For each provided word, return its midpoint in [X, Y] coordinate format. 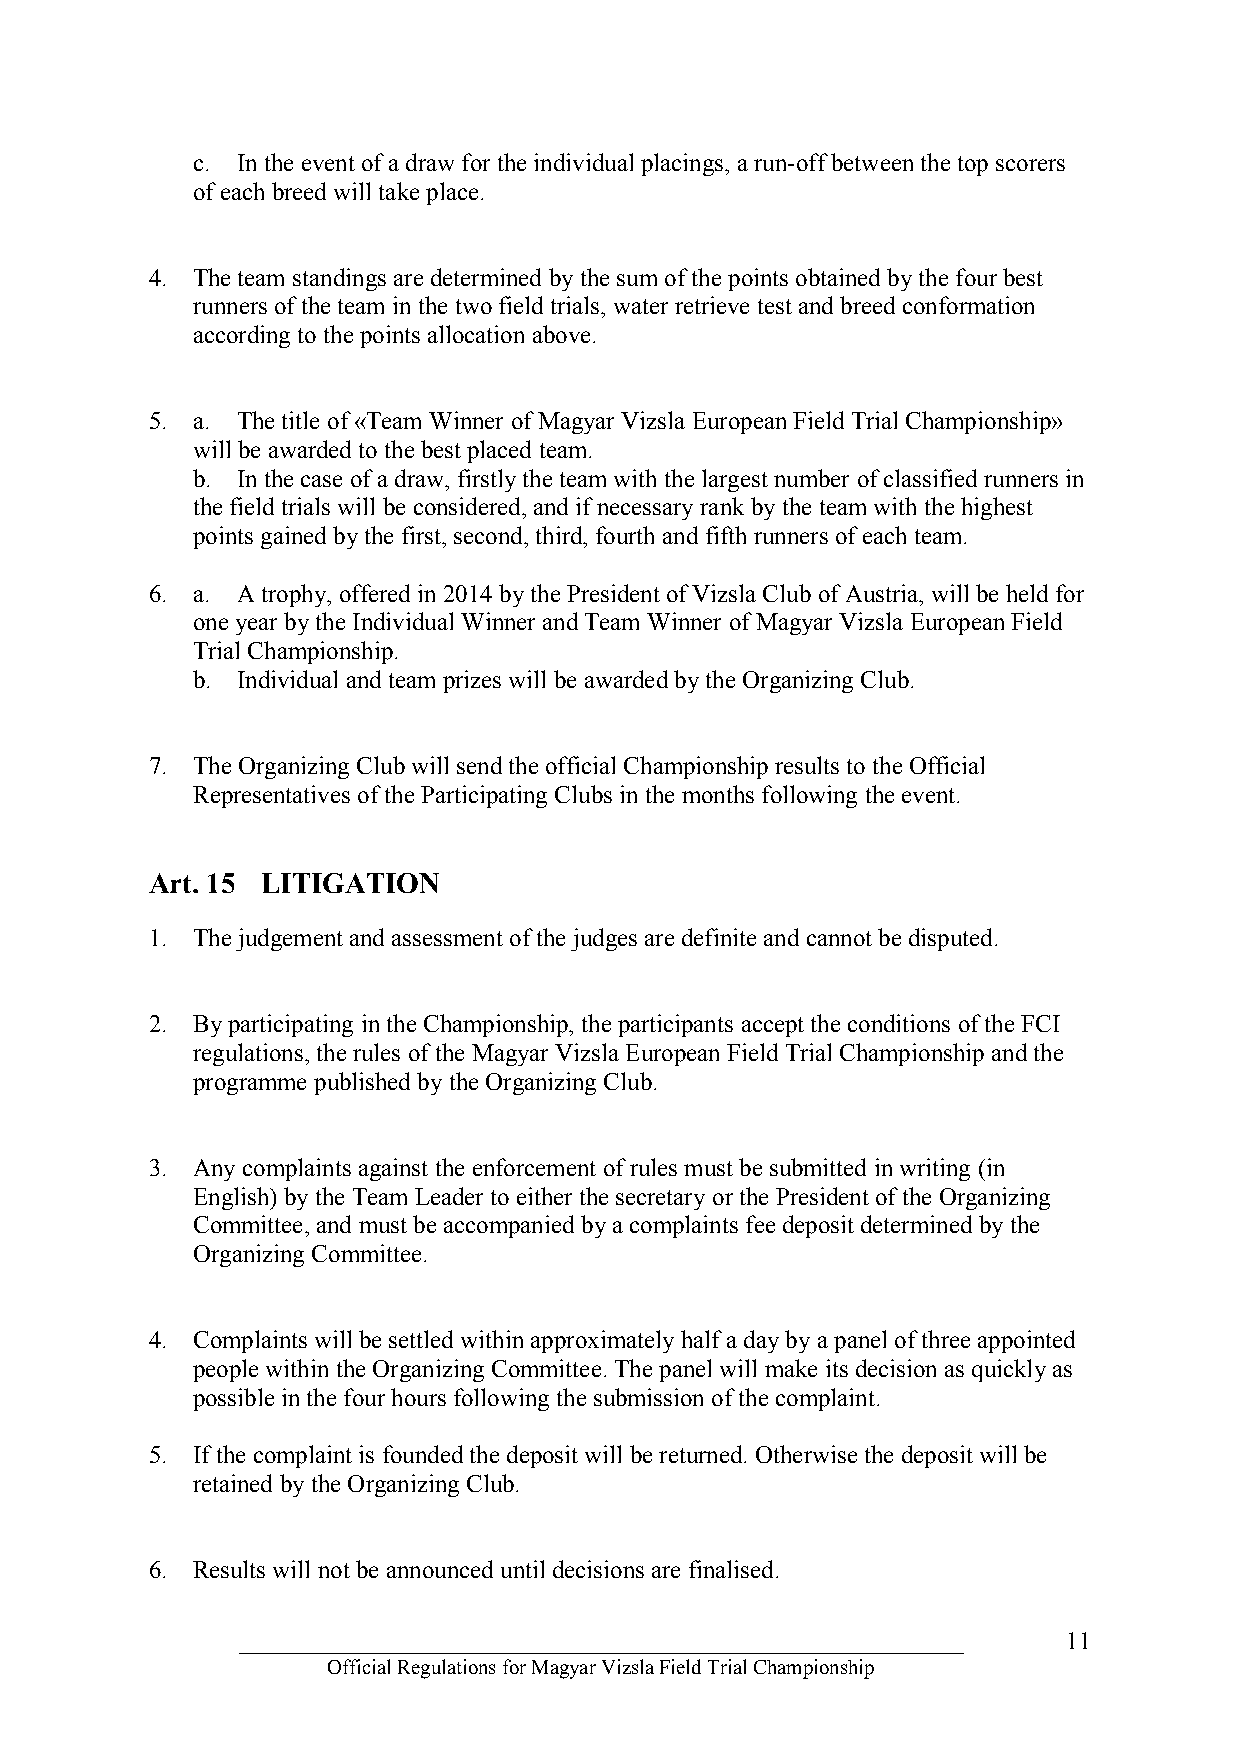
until [522, 1569]
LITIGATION [350, 883]
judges [604, 939]
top [973, 166]
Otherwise [806, 1454]
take [399, 191]
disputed [950, 939]
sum [637, 280]
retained [232, 1483]
